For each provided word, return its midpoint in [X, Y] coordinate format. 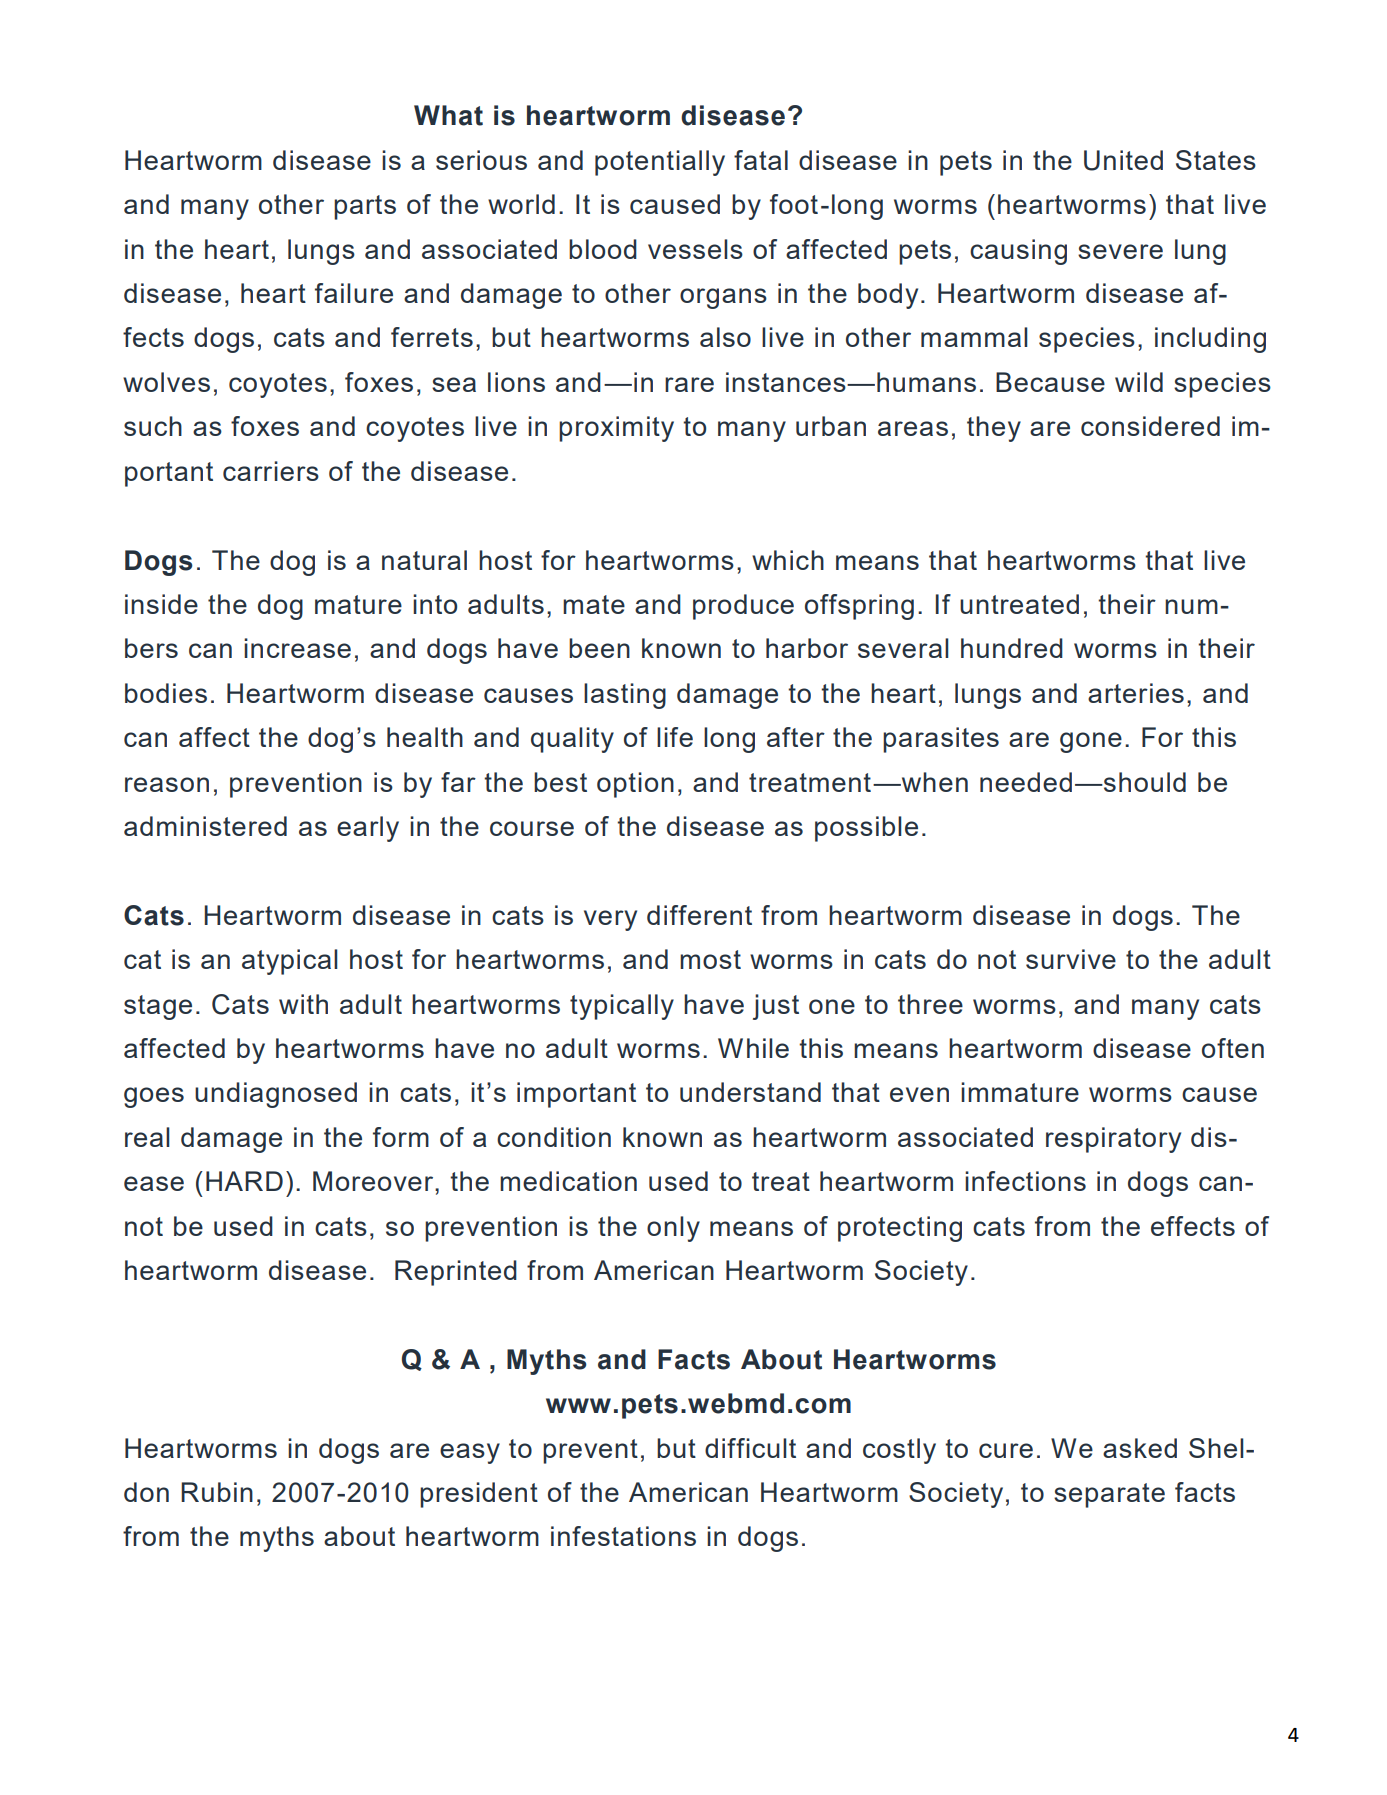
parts [365, 207]
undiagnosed [276, 1095]
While [753, 1048]
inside [161, 604]
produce [743, 607]
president [479, 1495]
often [1233, 1048]
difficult [750, 1448]
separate [1109, 1495]
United [1123, 160]
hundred [1012, 648]
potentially [660, 163]
